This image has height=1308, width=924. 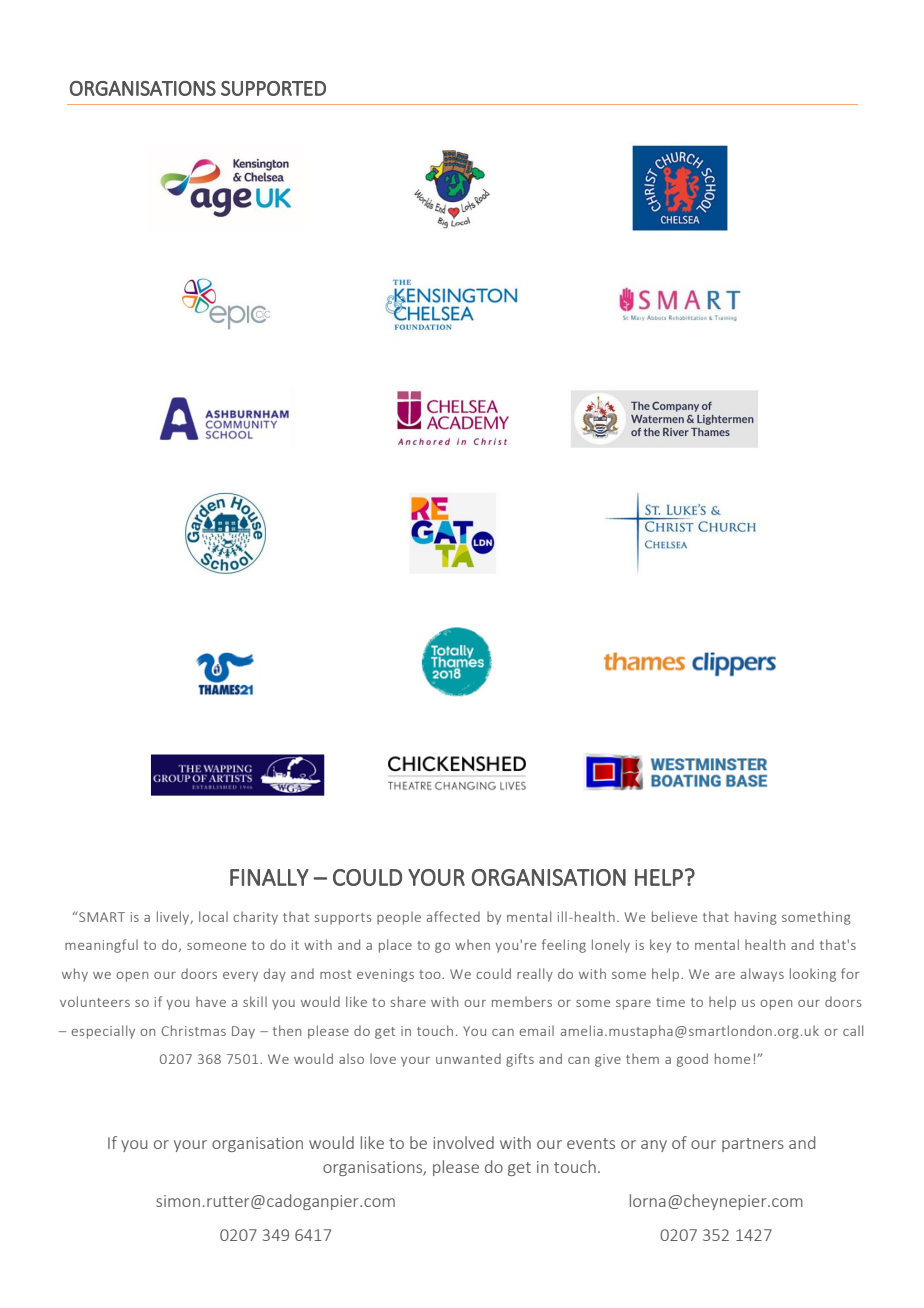 What do you see at coordinates (399, 918) in the image?
I see `people` at bounding box center [399, 918].
